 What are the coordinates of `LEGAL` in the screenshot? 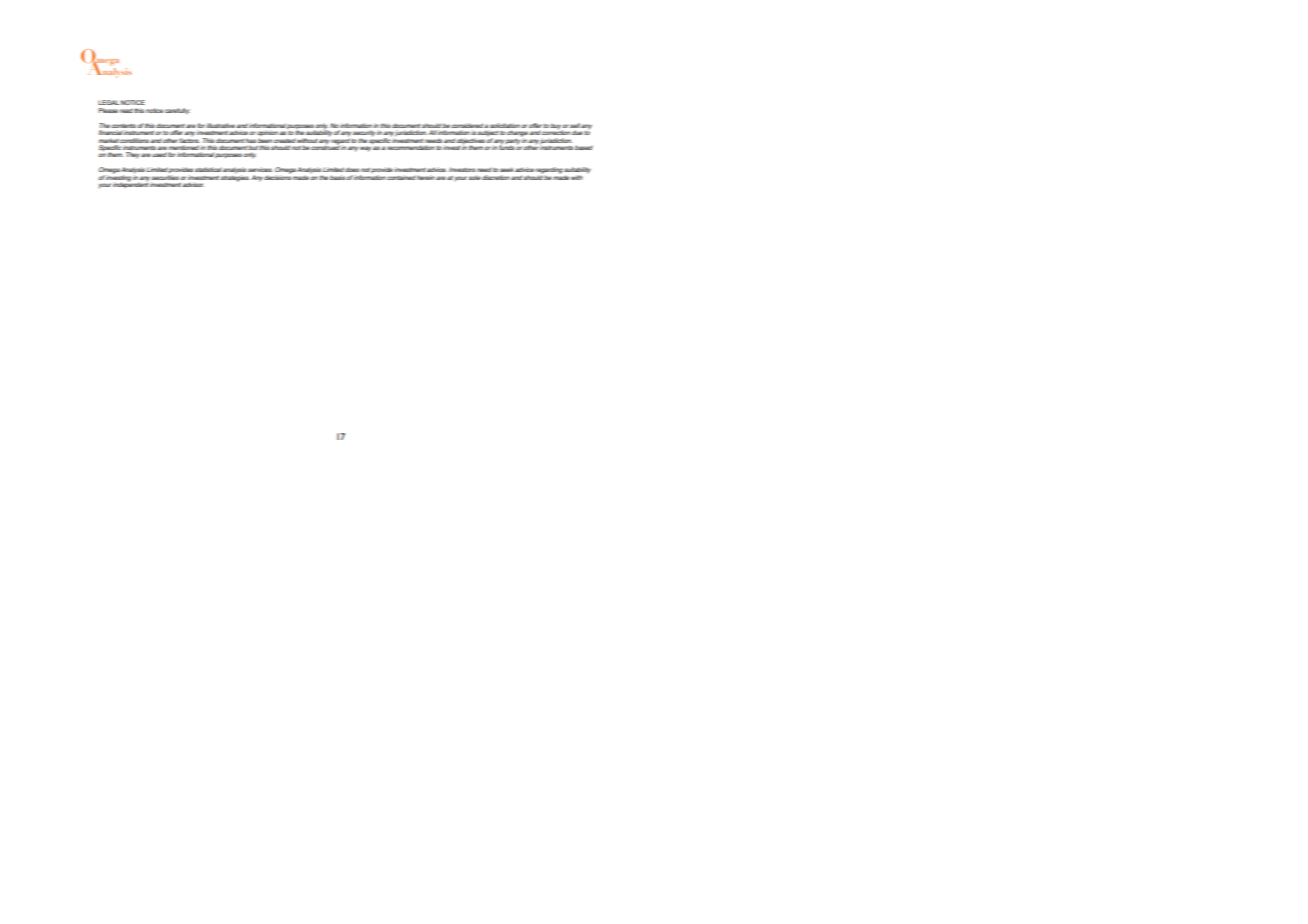 It's located at (108, 102).
